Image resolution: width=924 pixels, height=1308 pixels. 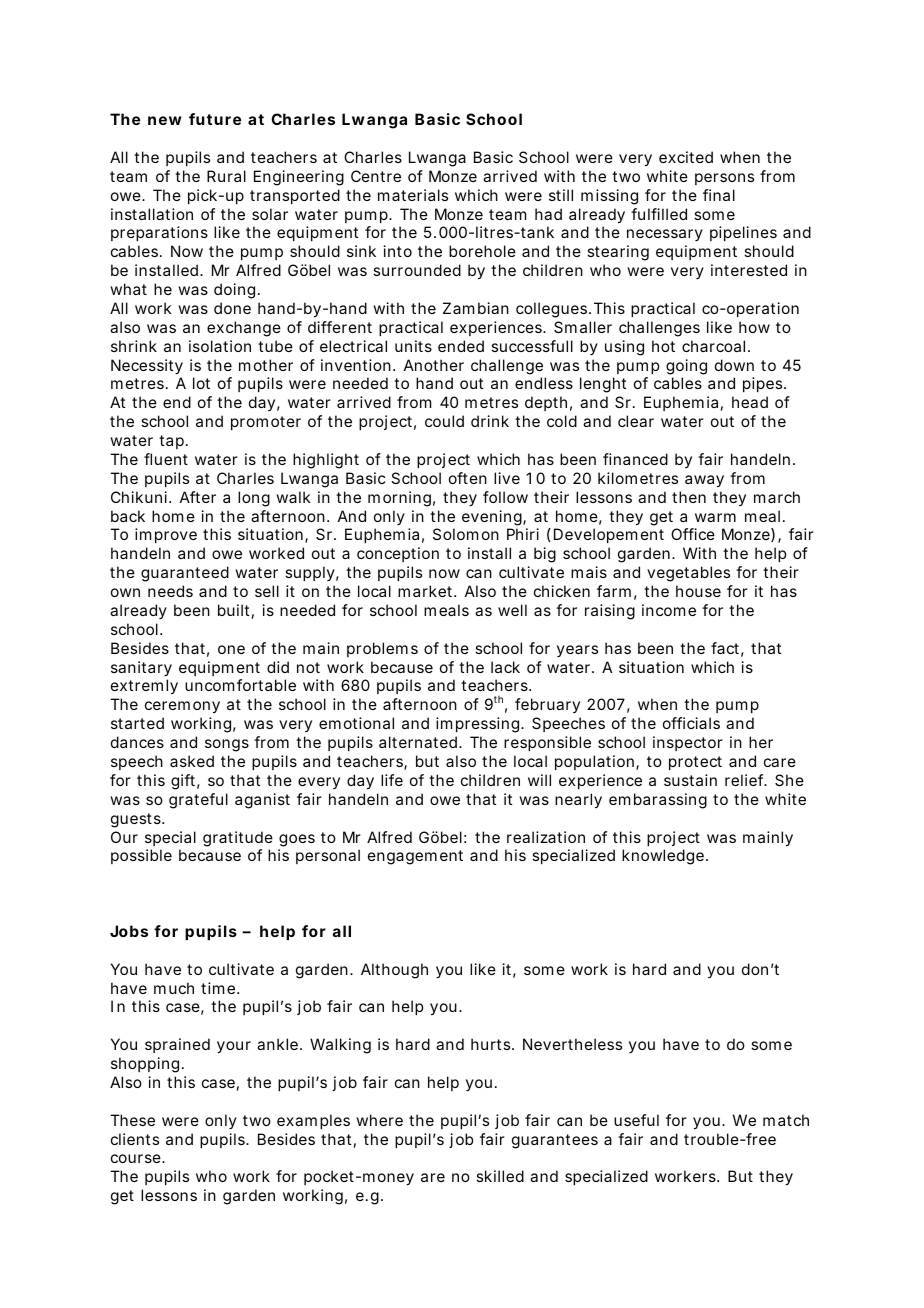 I want to click on useful, so click(x=636, y=1120).
